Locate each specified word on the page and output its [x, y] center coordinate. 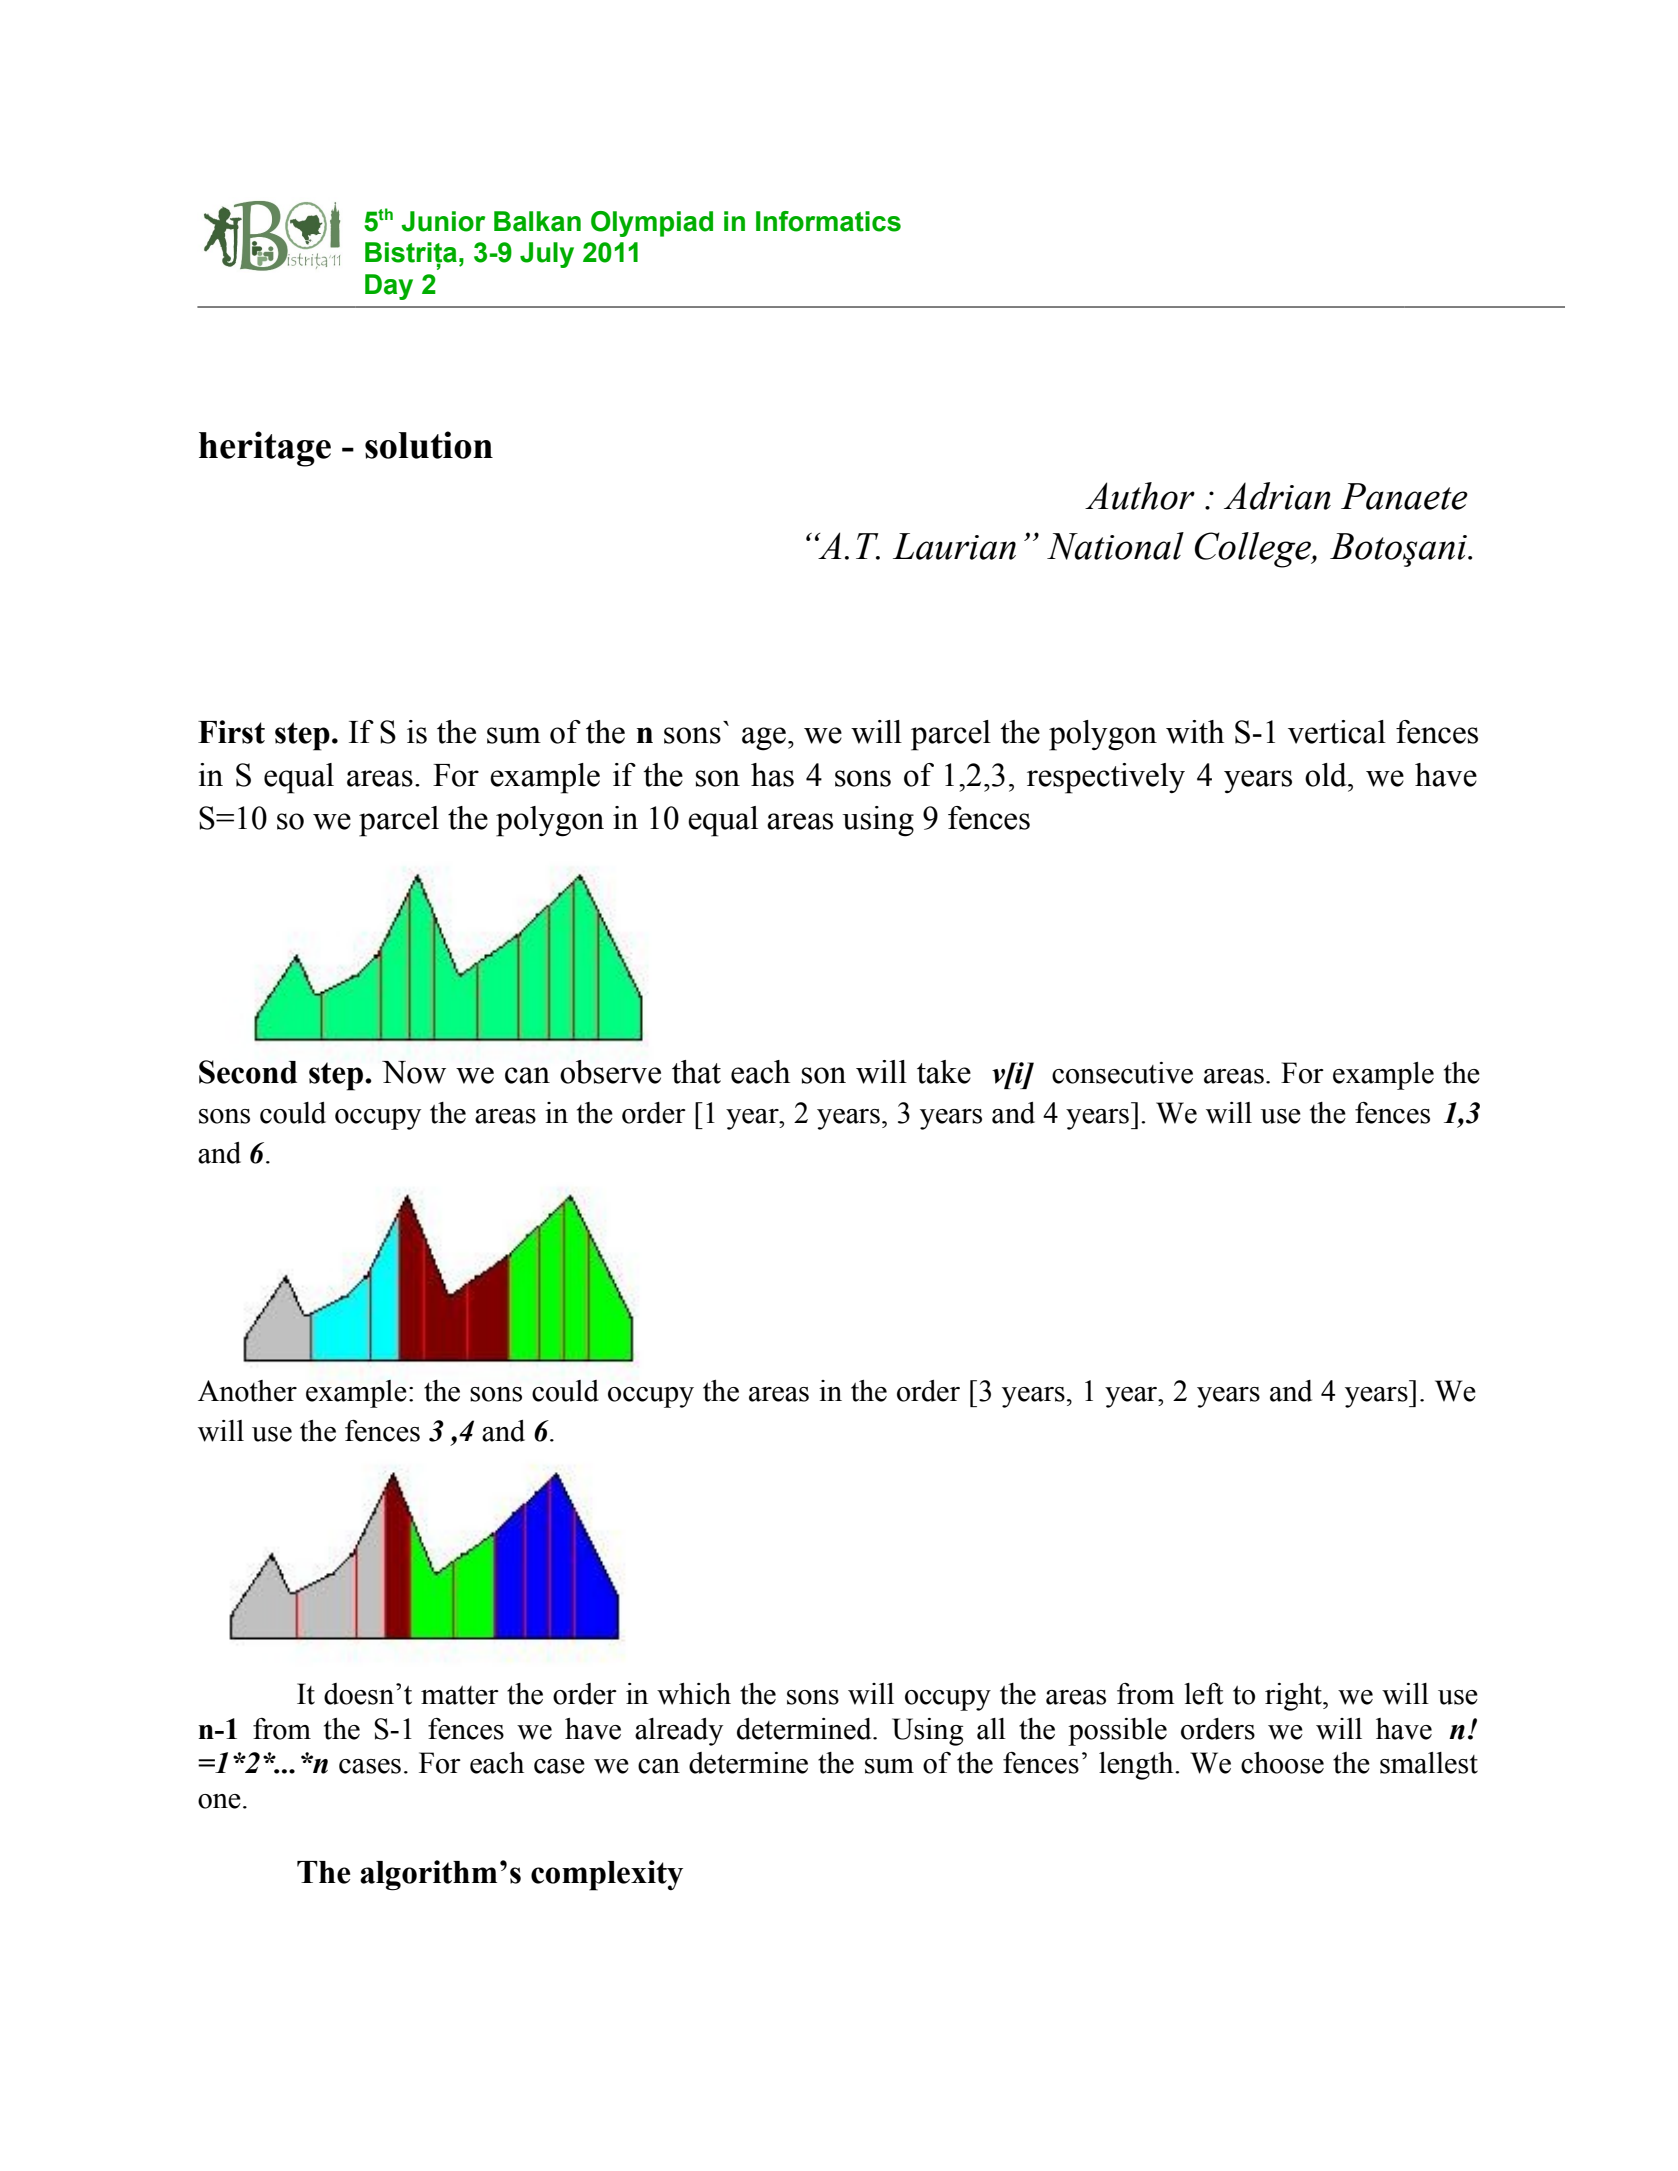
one [219, 1801]
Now [414, 1072]
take [944, 1072]
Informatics [828, 221]
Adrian [1277, 496]
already [679, 1732]
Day [389, 287]
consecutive [1122, 1073]
